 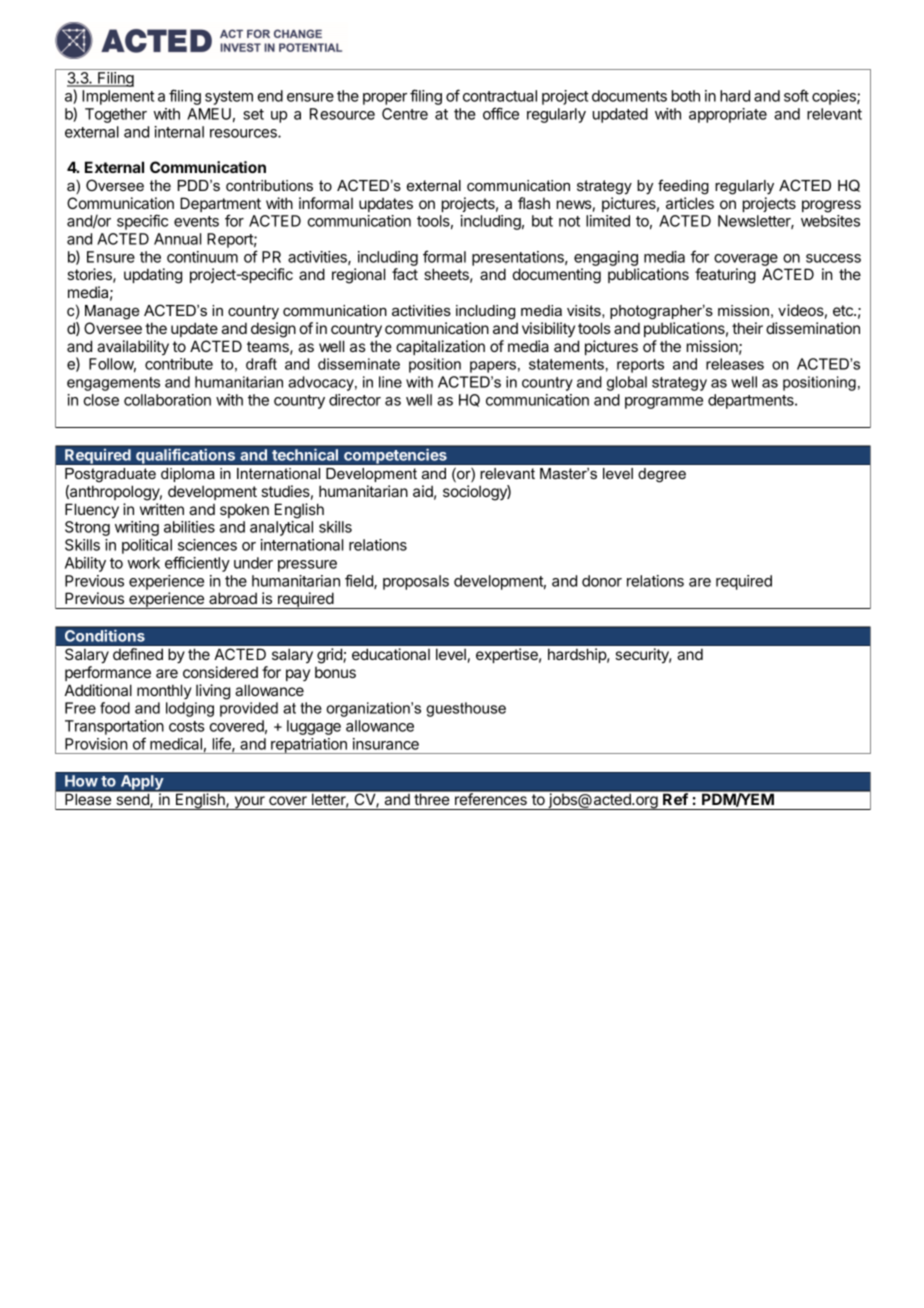 I want to click on medical, so click(x=176, y=744).
